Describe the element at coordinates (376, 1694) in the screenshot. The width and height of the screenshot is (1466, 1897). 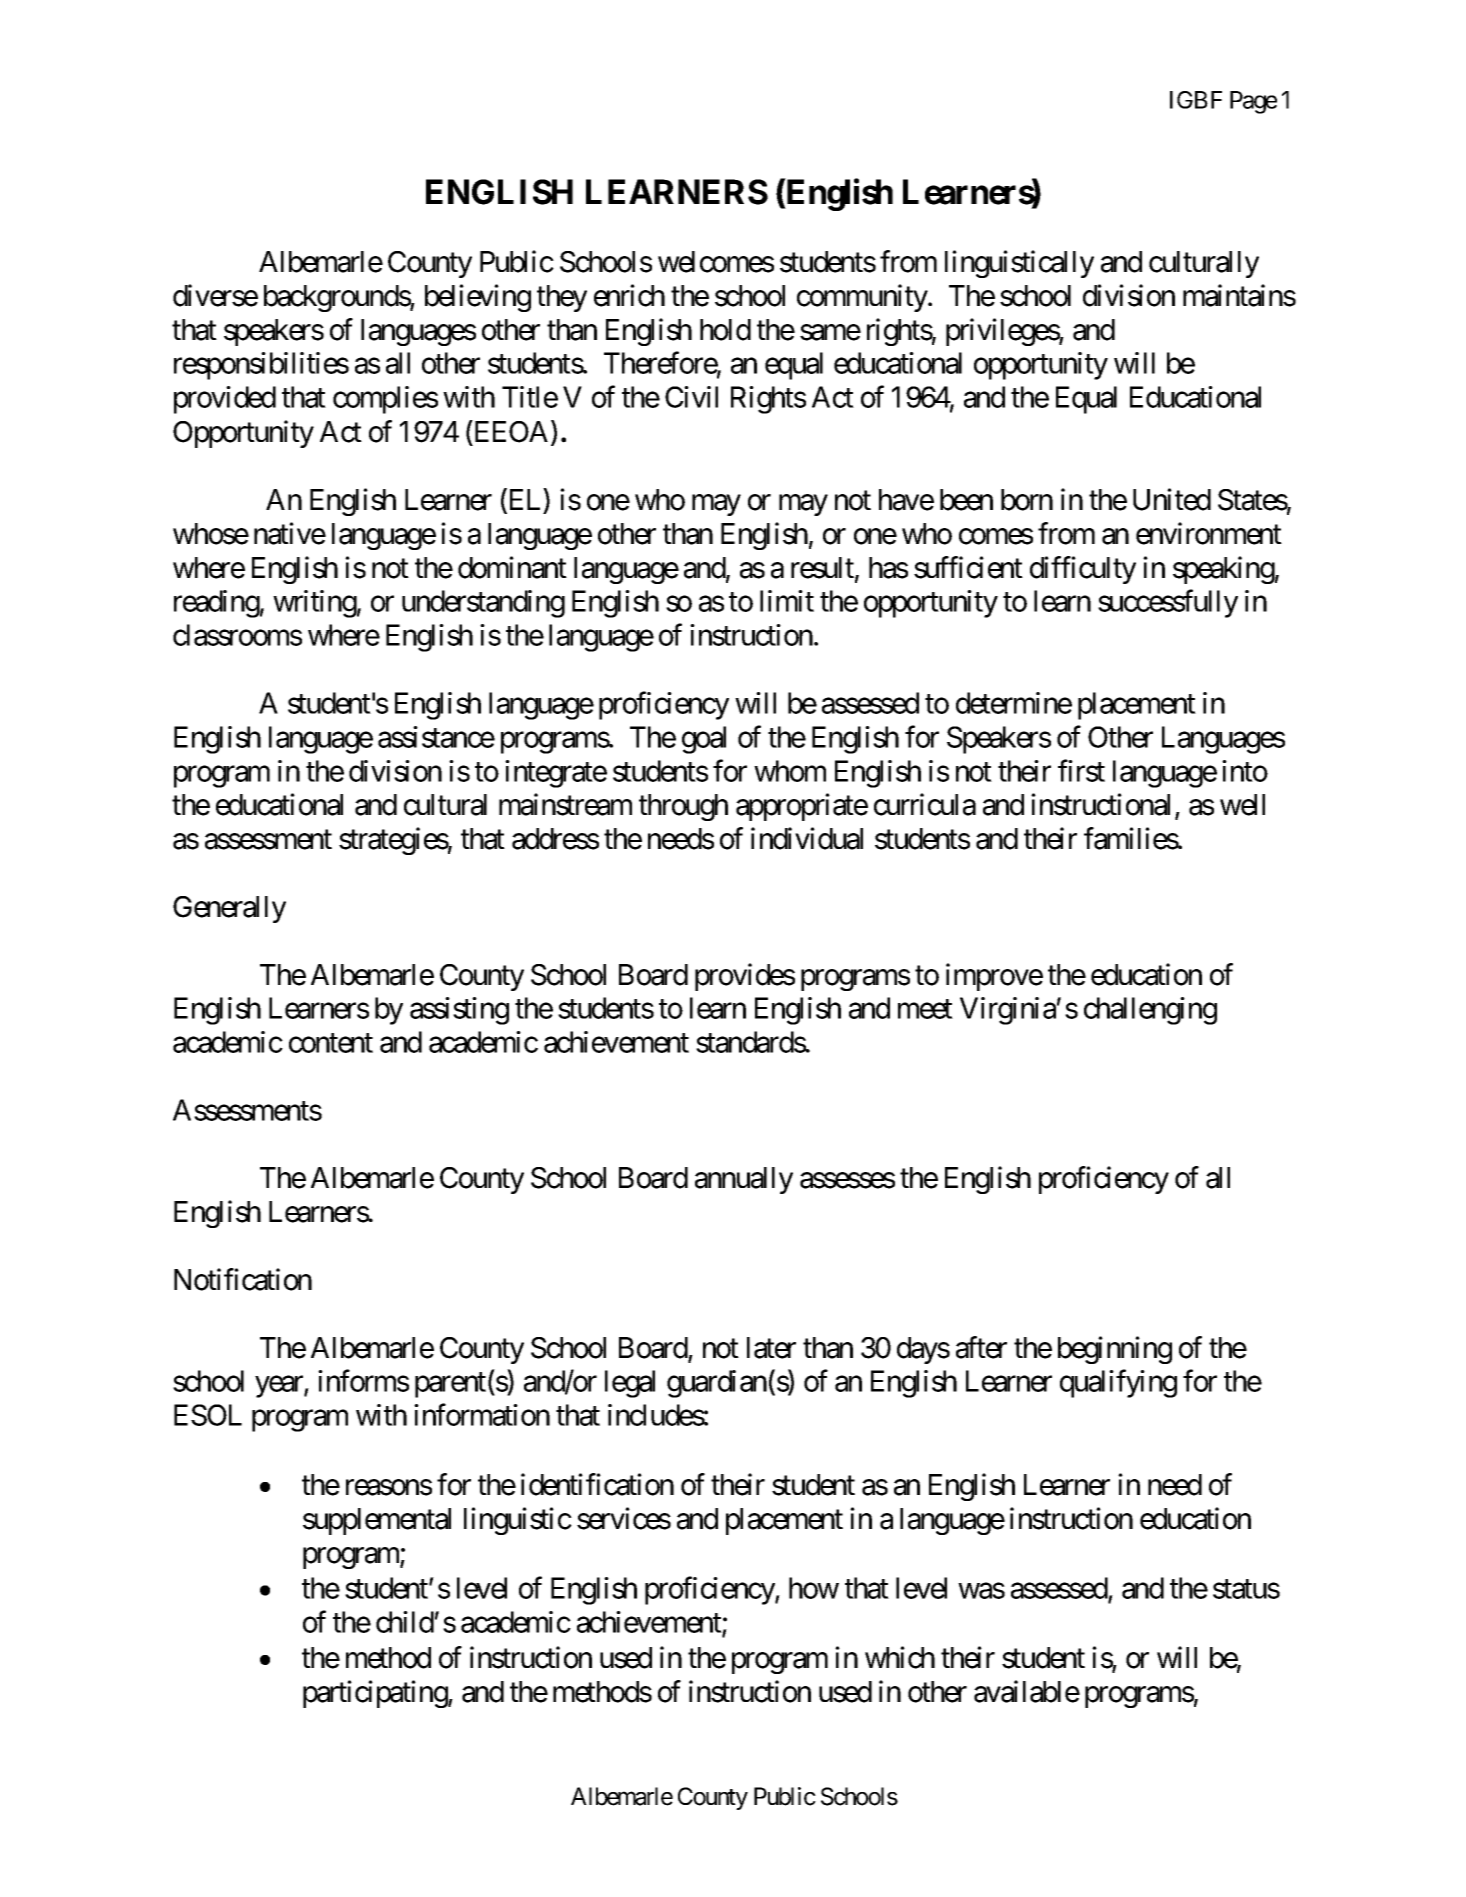
I see `participating` at that location.
